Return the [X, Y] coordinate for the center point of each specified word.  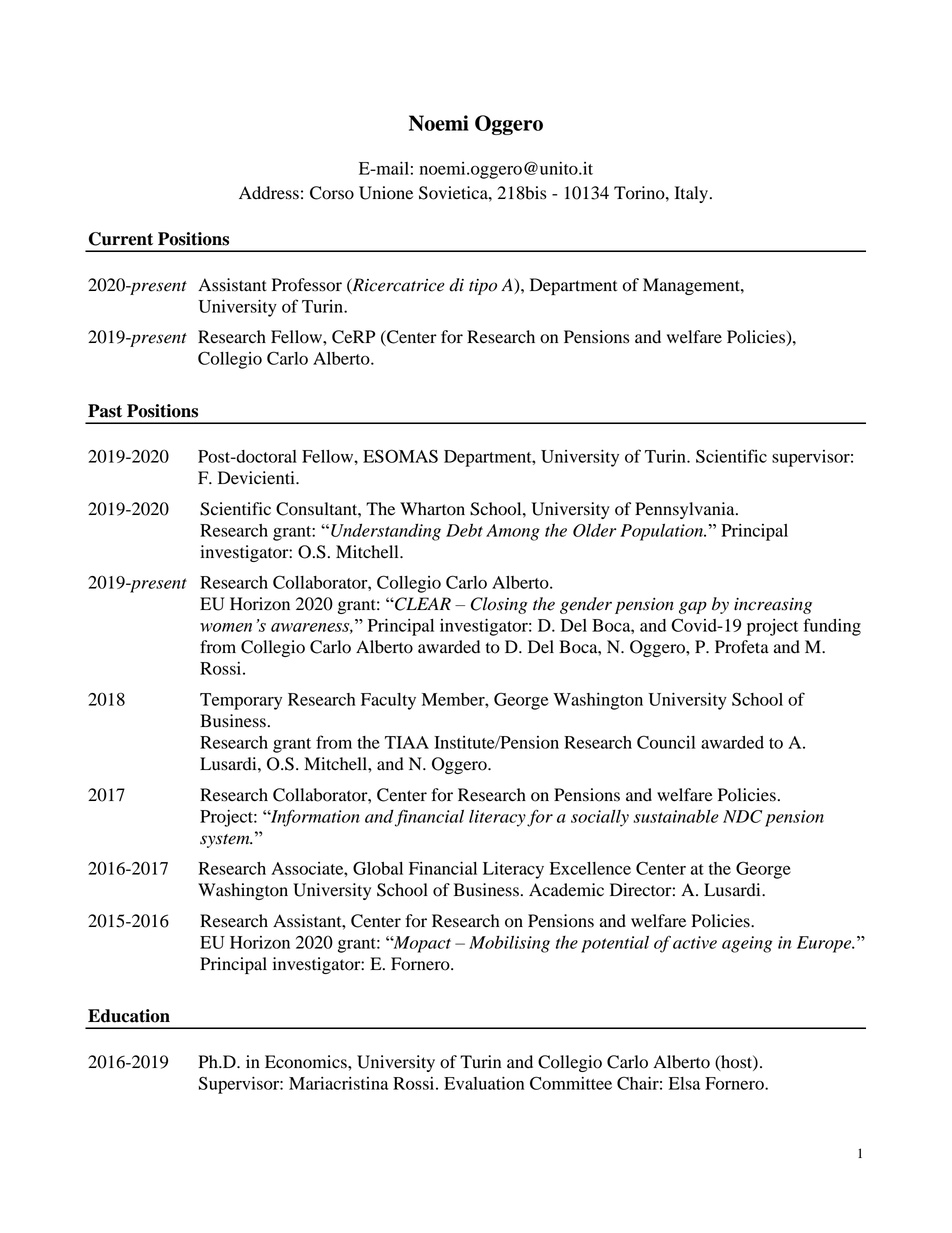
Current [121, 239]
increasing [773, 606]
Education [129, 1016]
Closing [499, 605]
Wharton [432, 509]
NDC [742, 816]
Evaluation [484, 1083]
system [226, 841]
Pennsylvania [686, 510]
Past [105, 411]
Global [378, 868]
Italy [691, 194]
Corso [332, 193]
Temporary [241, 701]
